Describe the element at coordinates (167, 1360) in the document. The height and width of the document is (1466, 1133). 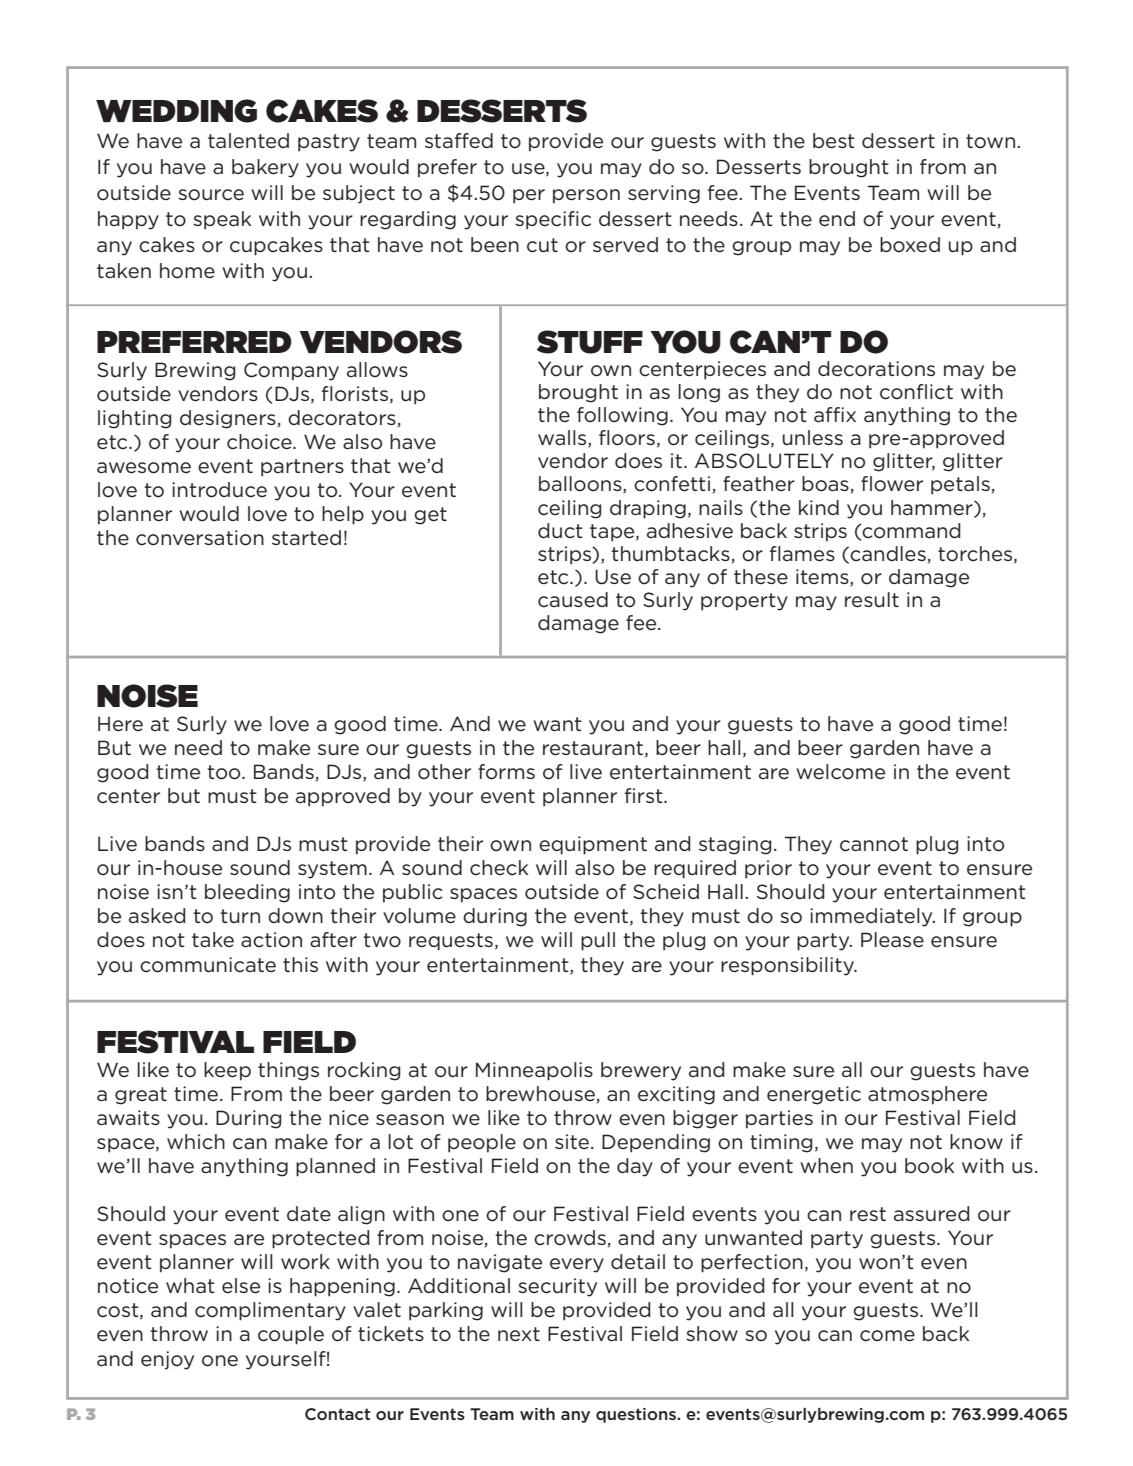
I see `enjoy` at that location.
